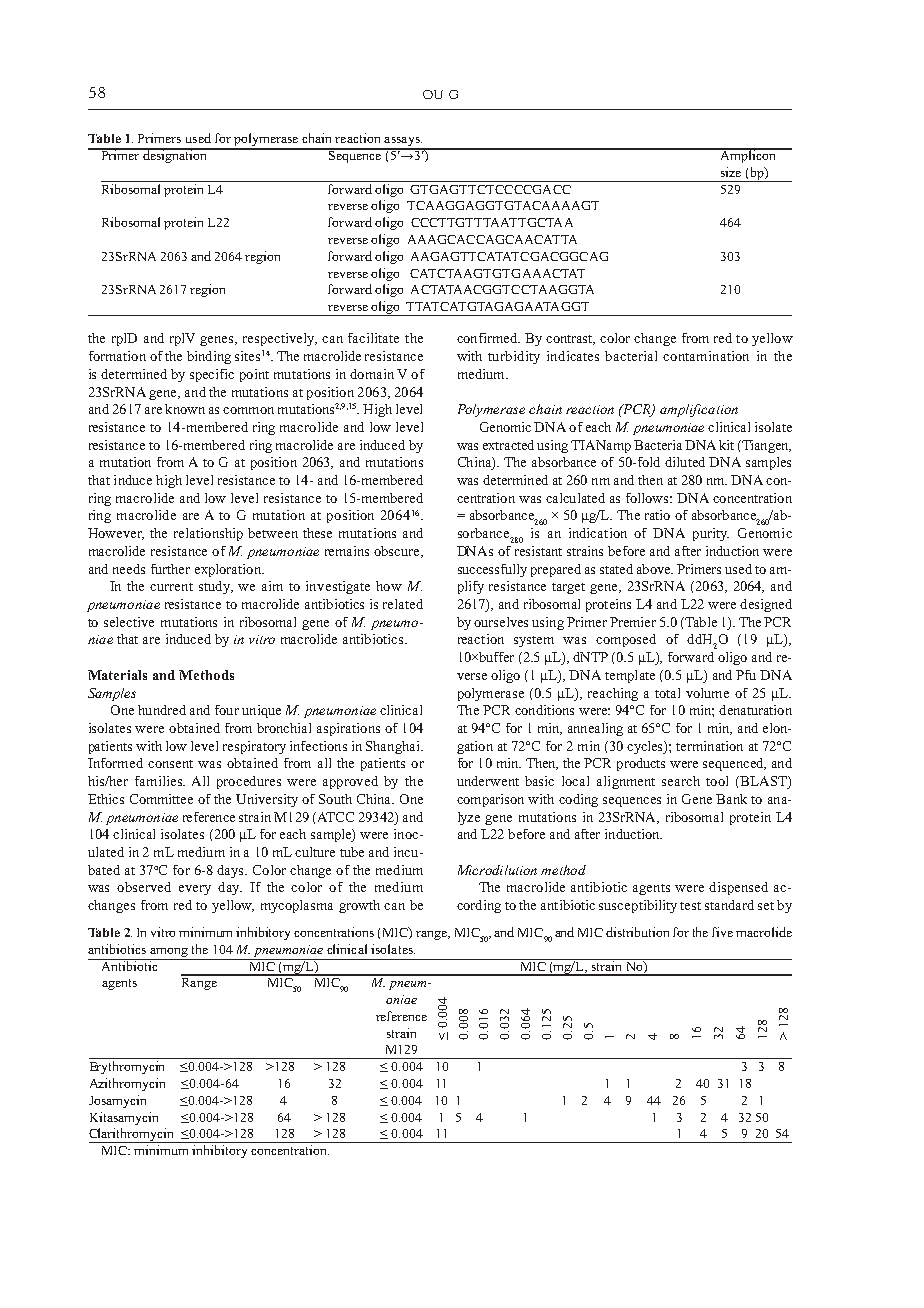 The width and height of the screenshot is (924, 1308). What do you see at coordinates (402, 143) in the screenshot?
I see `assays` at bounding box center [402, 143].
